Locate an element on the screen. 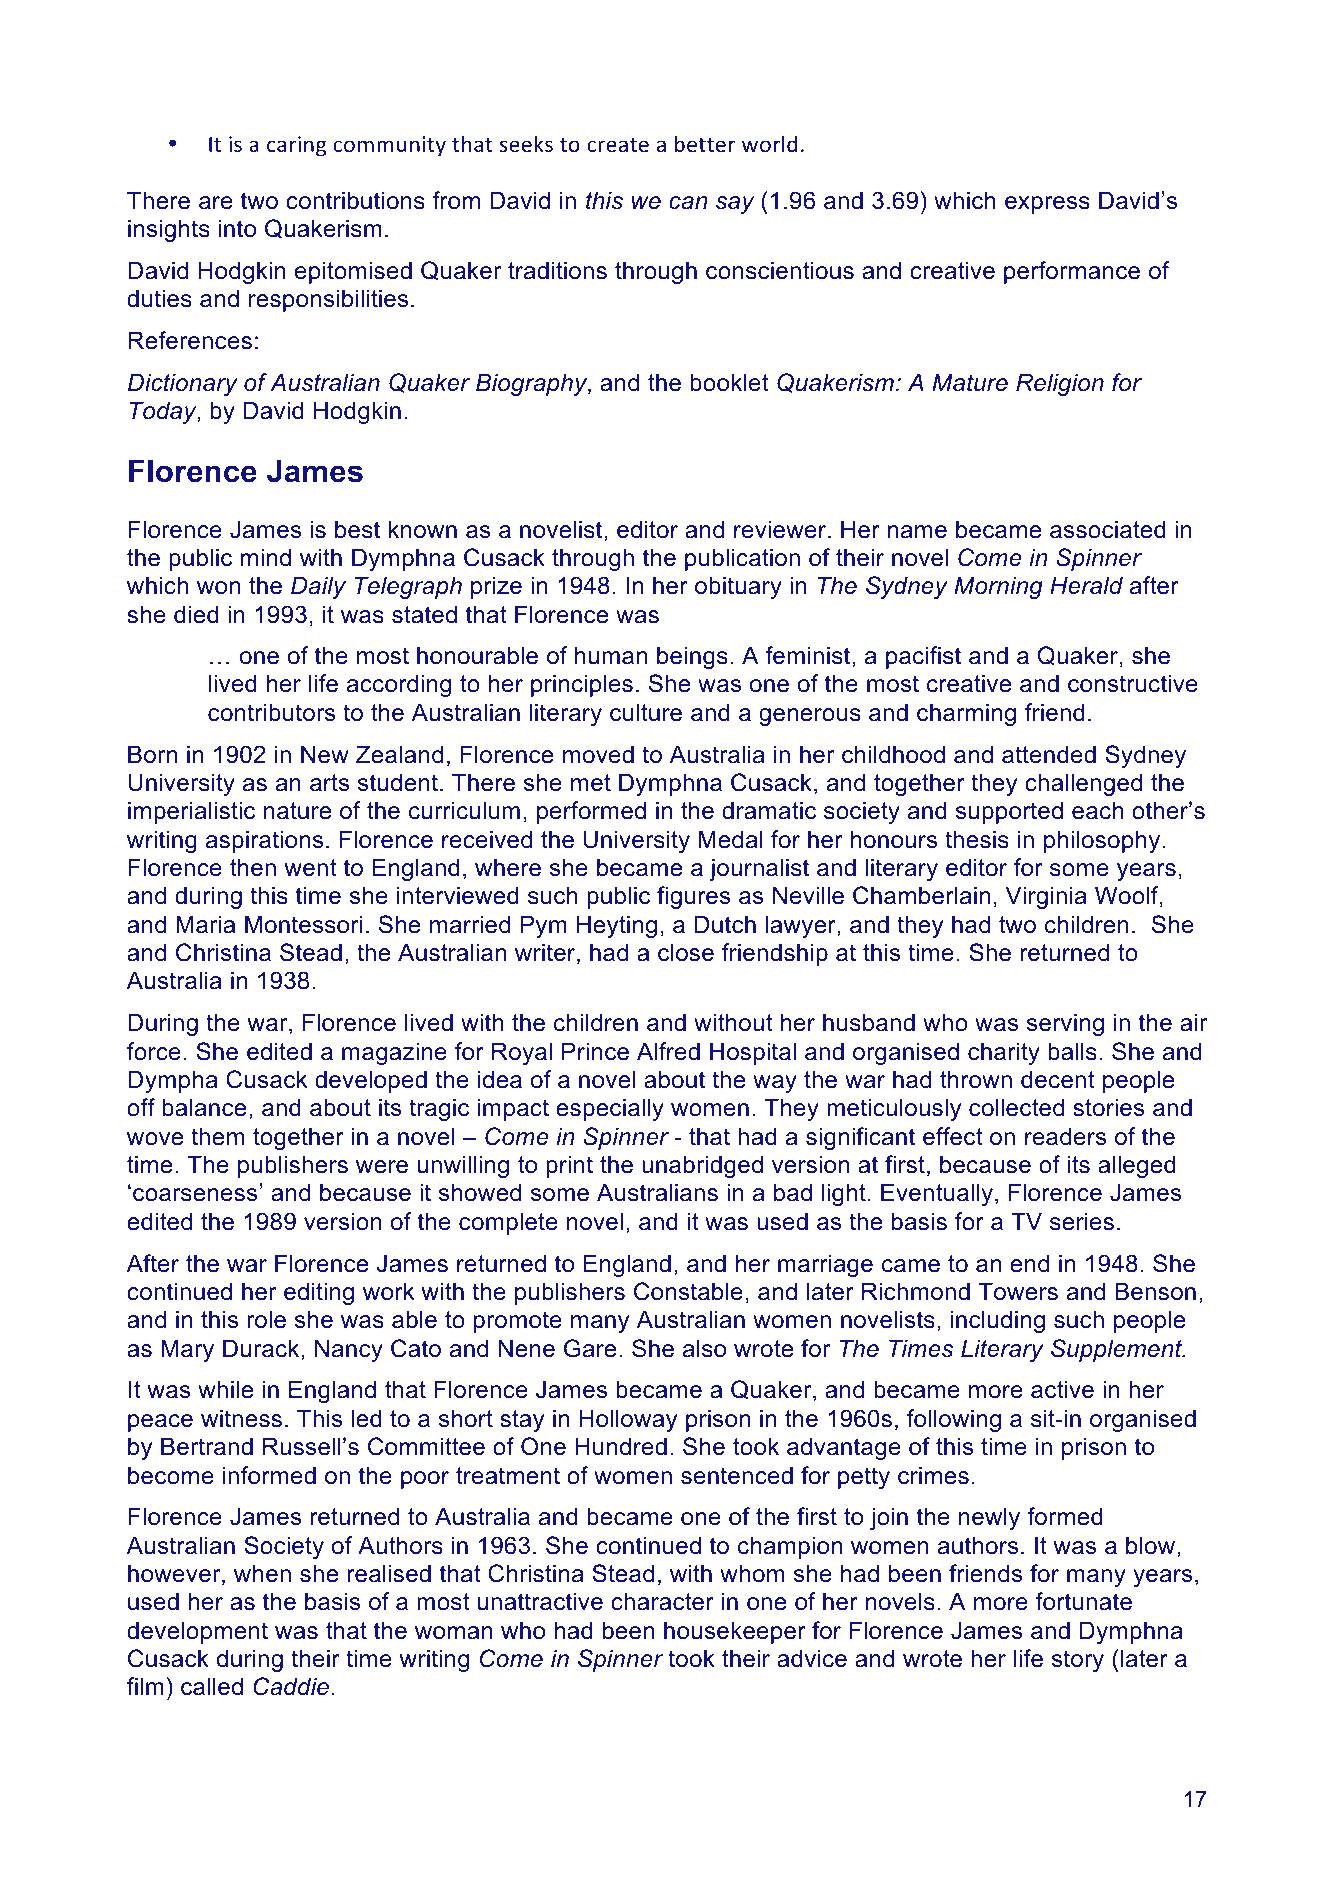 The height and width of the screenshot is (1887, 1334). into is located at coordinates (237, 228).
